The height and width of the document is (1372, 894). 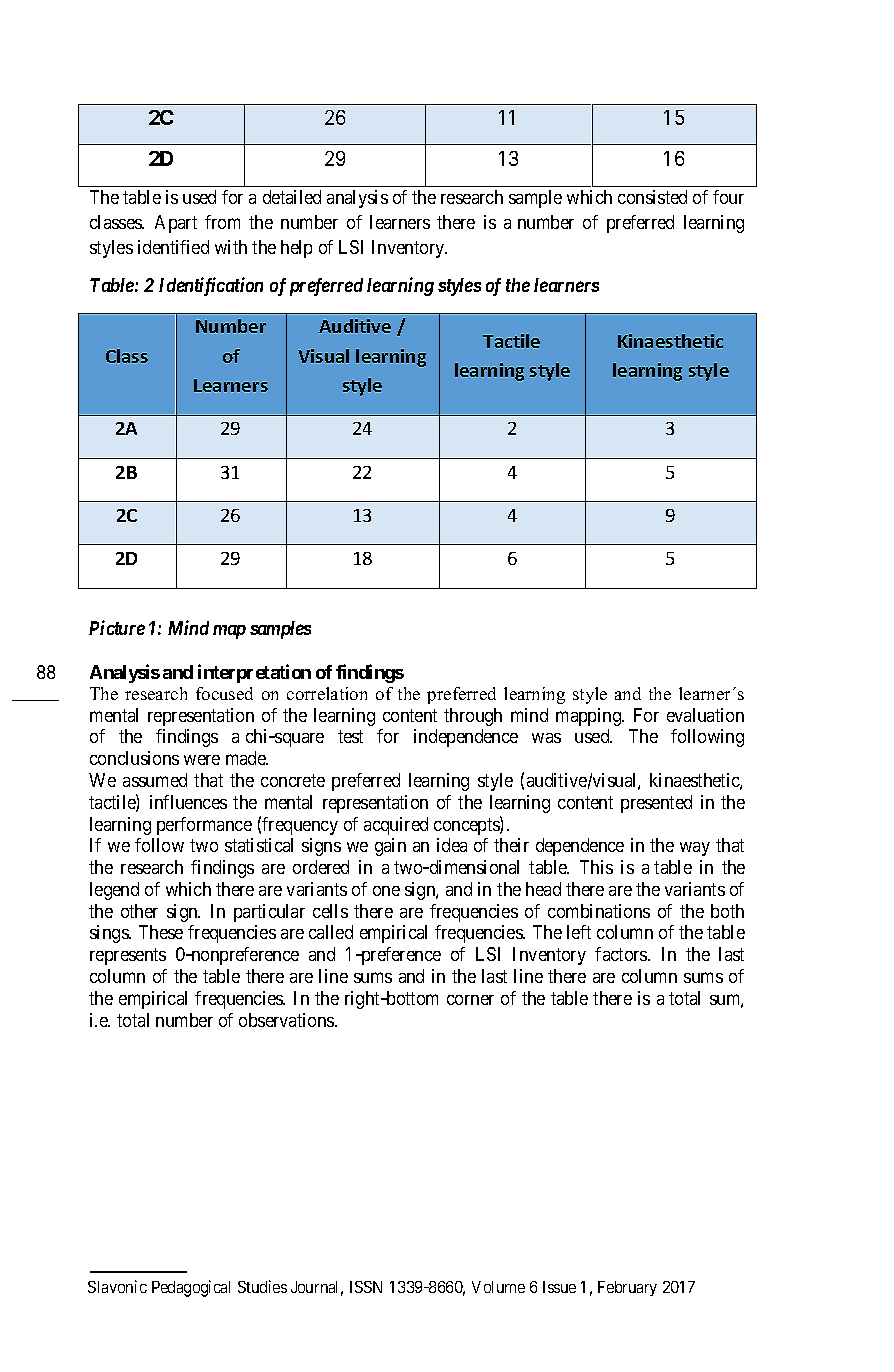 I want to click on Picture, so click(x=117, y=627).
